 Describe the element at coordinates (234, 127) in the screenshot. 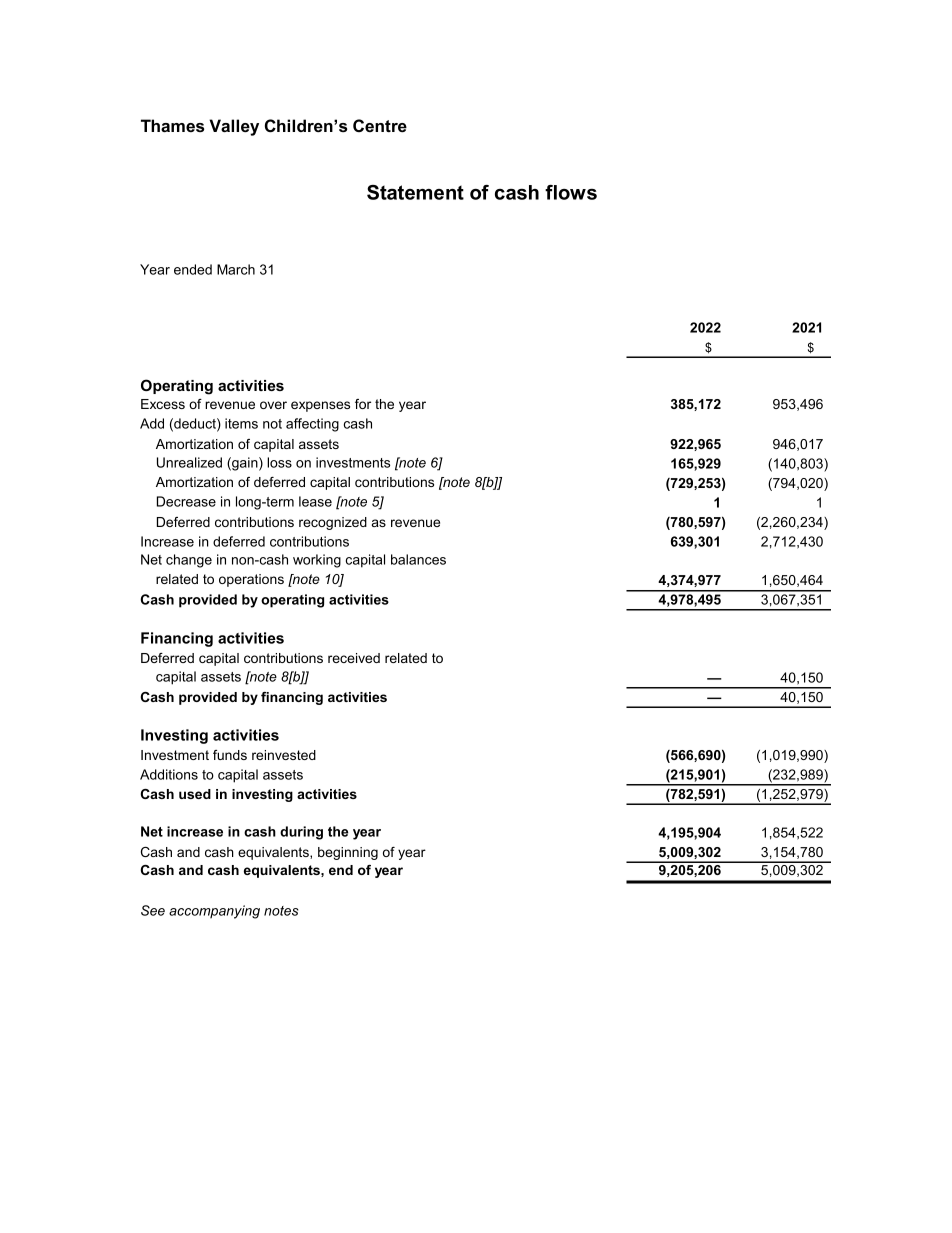

I see `Valley` at that location.
